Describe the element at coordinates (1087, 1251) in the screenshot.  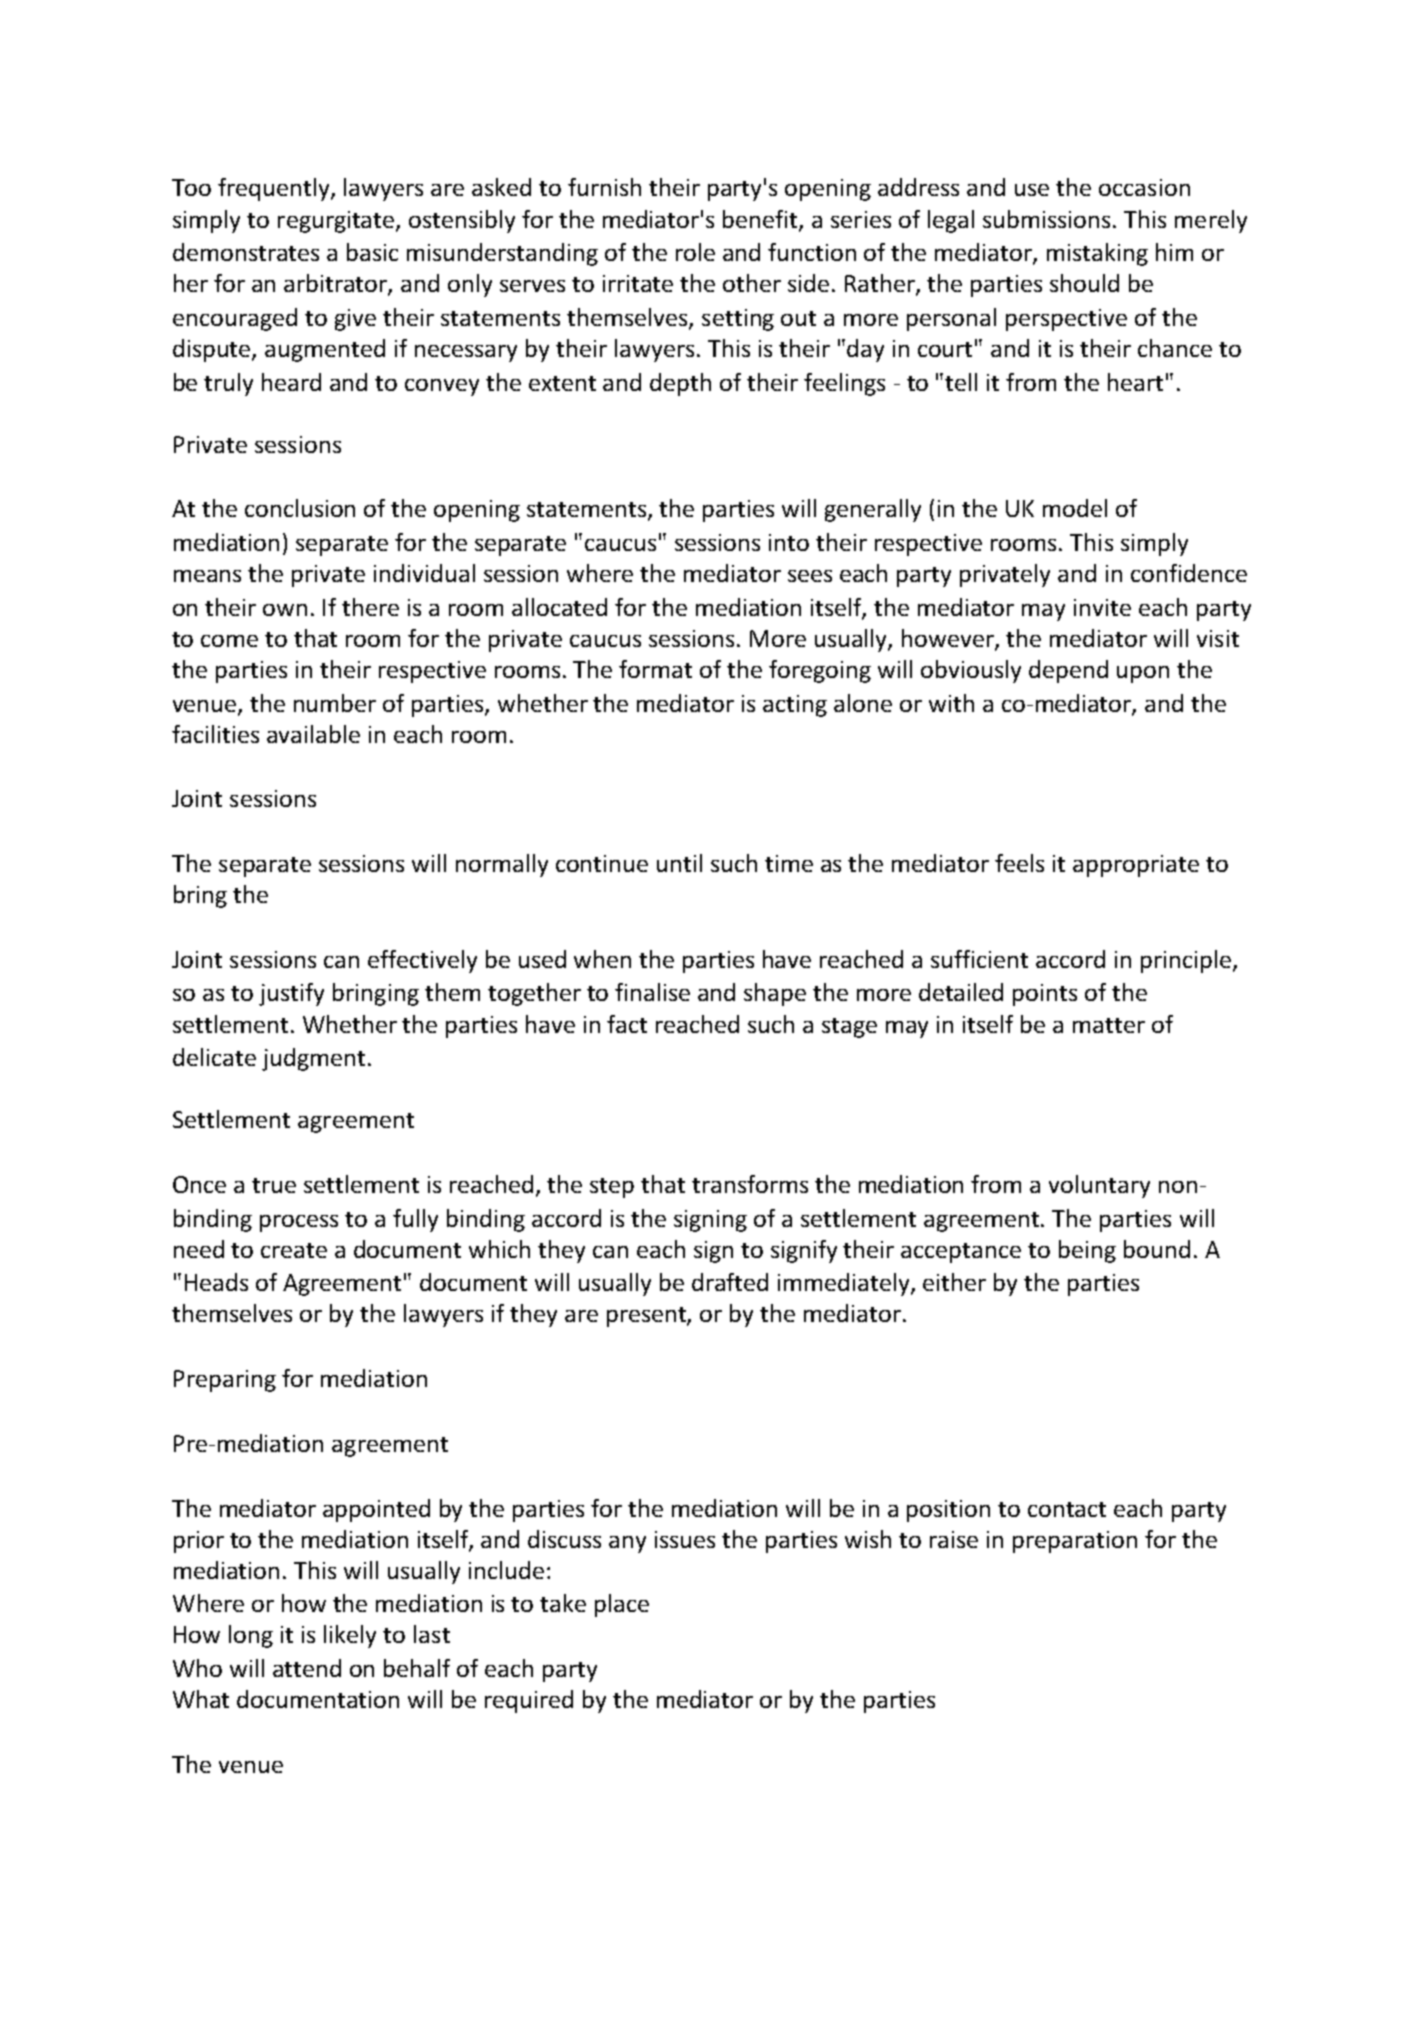
I see `being` at that location.
